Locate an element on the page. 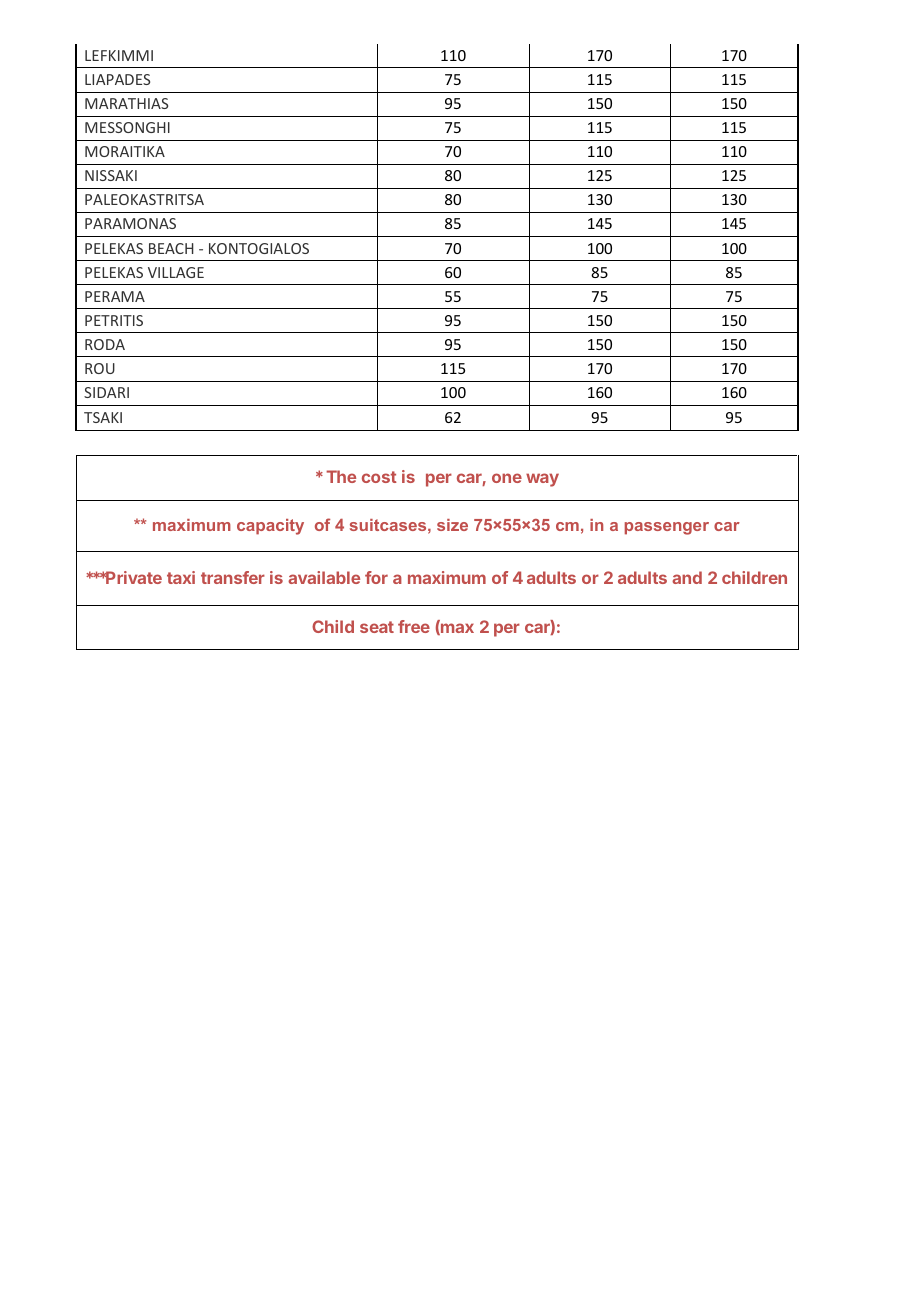  way is located at coordinates (542, 480).
